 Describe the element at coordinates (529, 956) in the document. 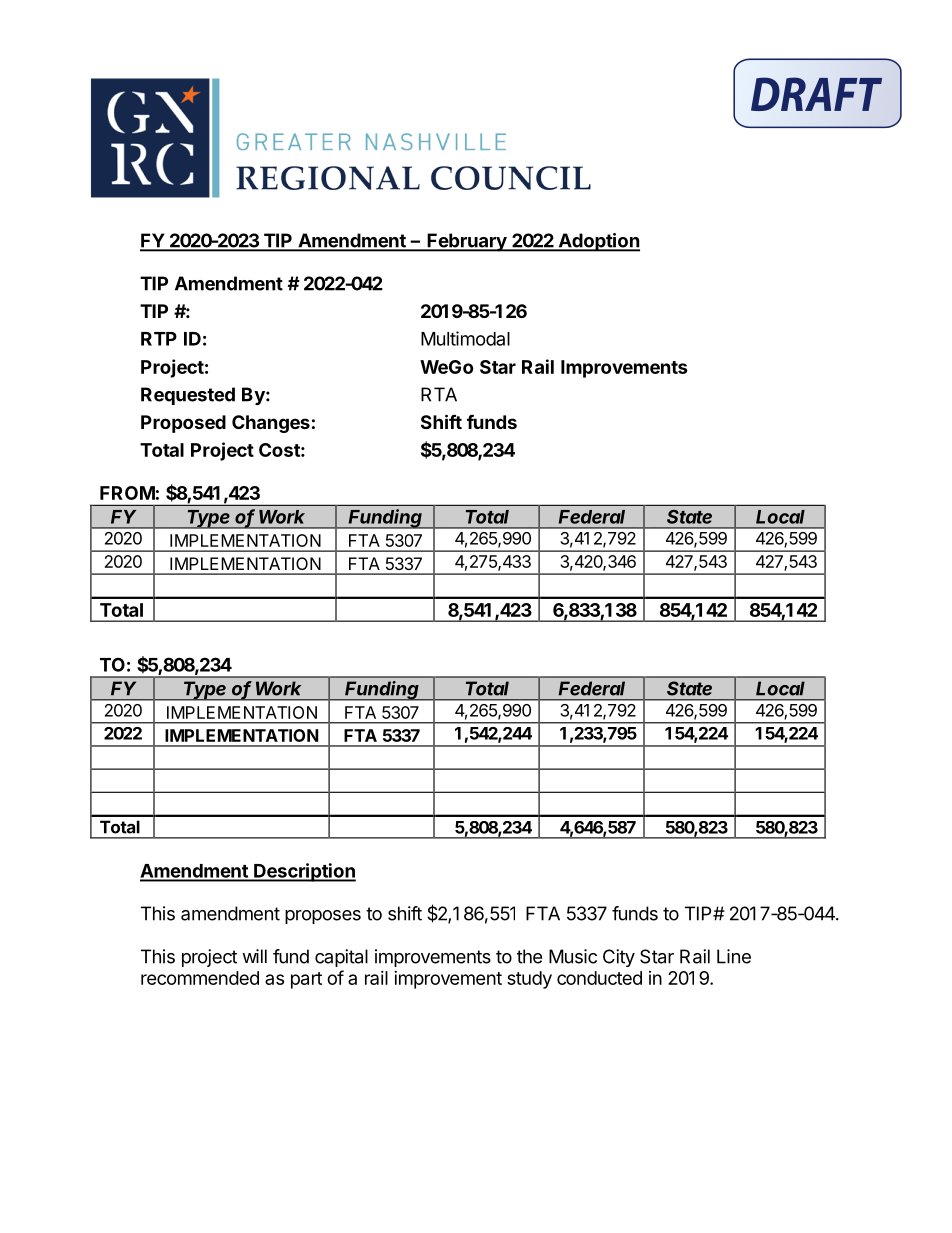

I see `the` at that location.
